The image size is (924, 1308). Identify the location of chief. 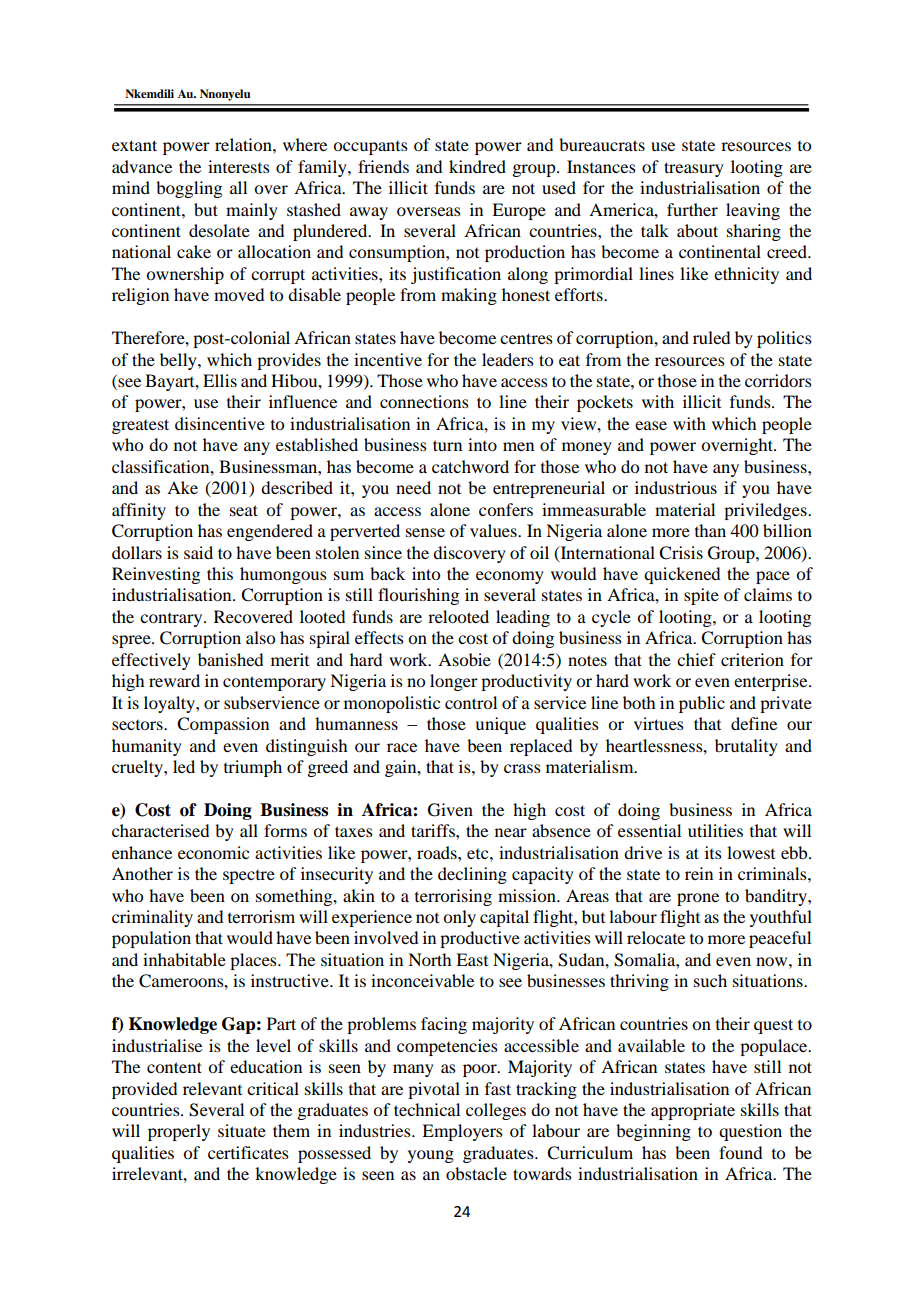
(696, 659).
